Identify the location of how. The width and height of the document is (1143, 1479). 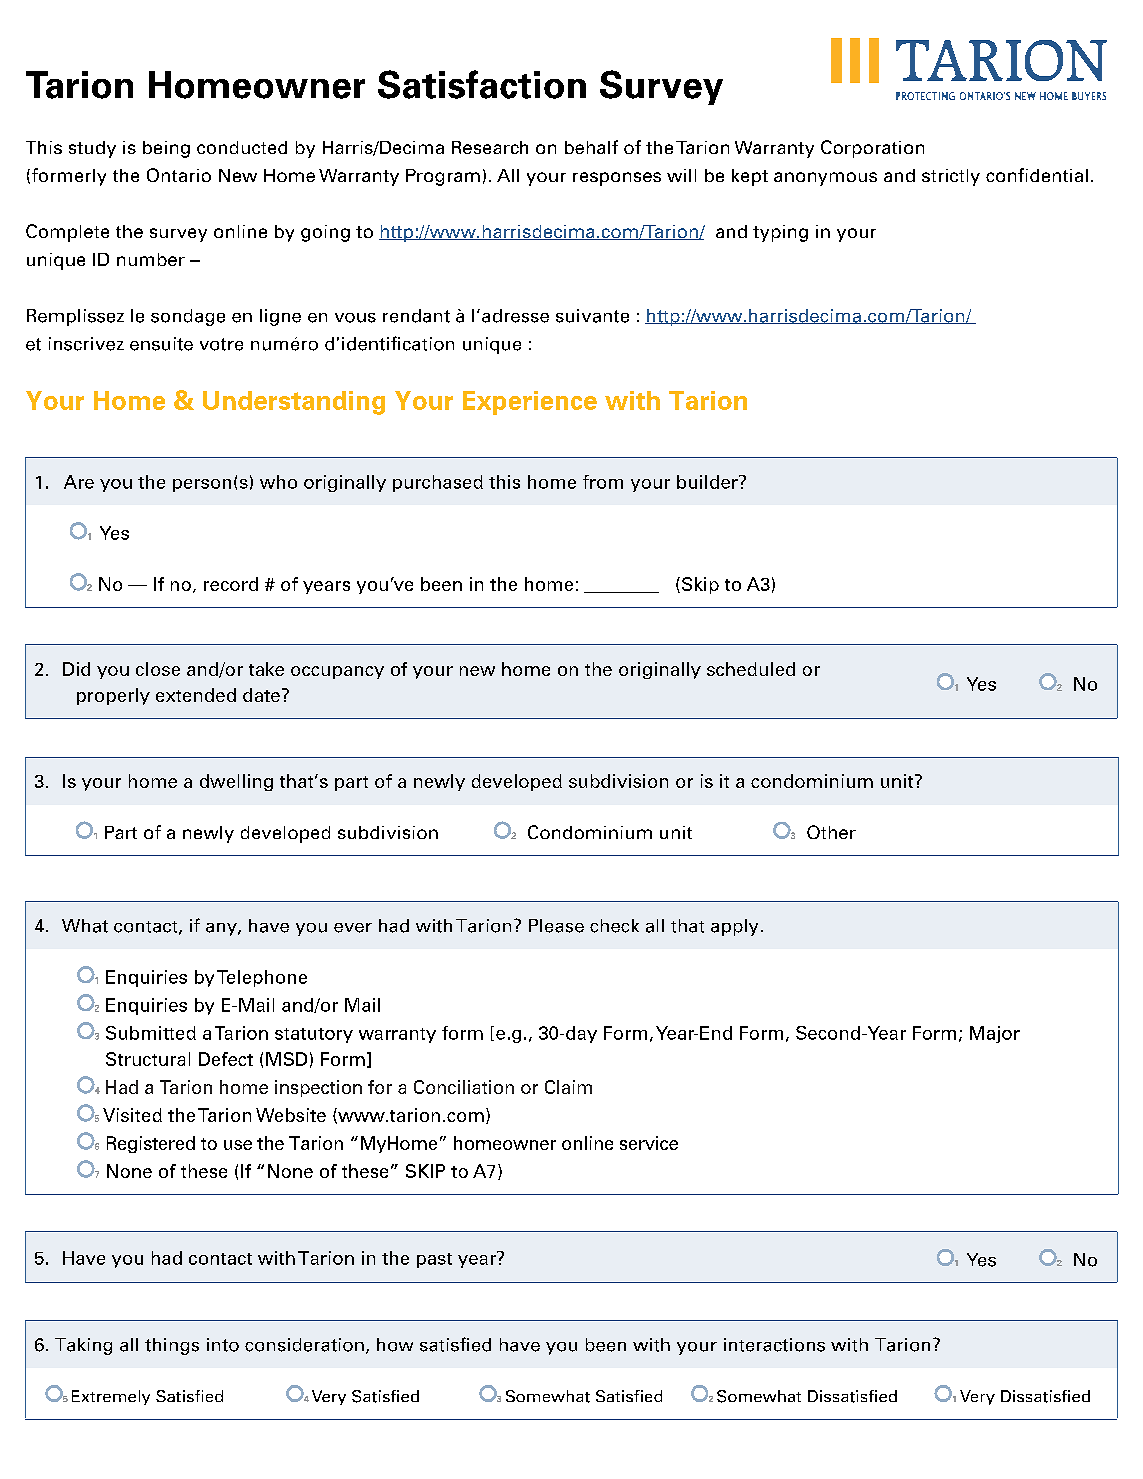
(395, 1345).
